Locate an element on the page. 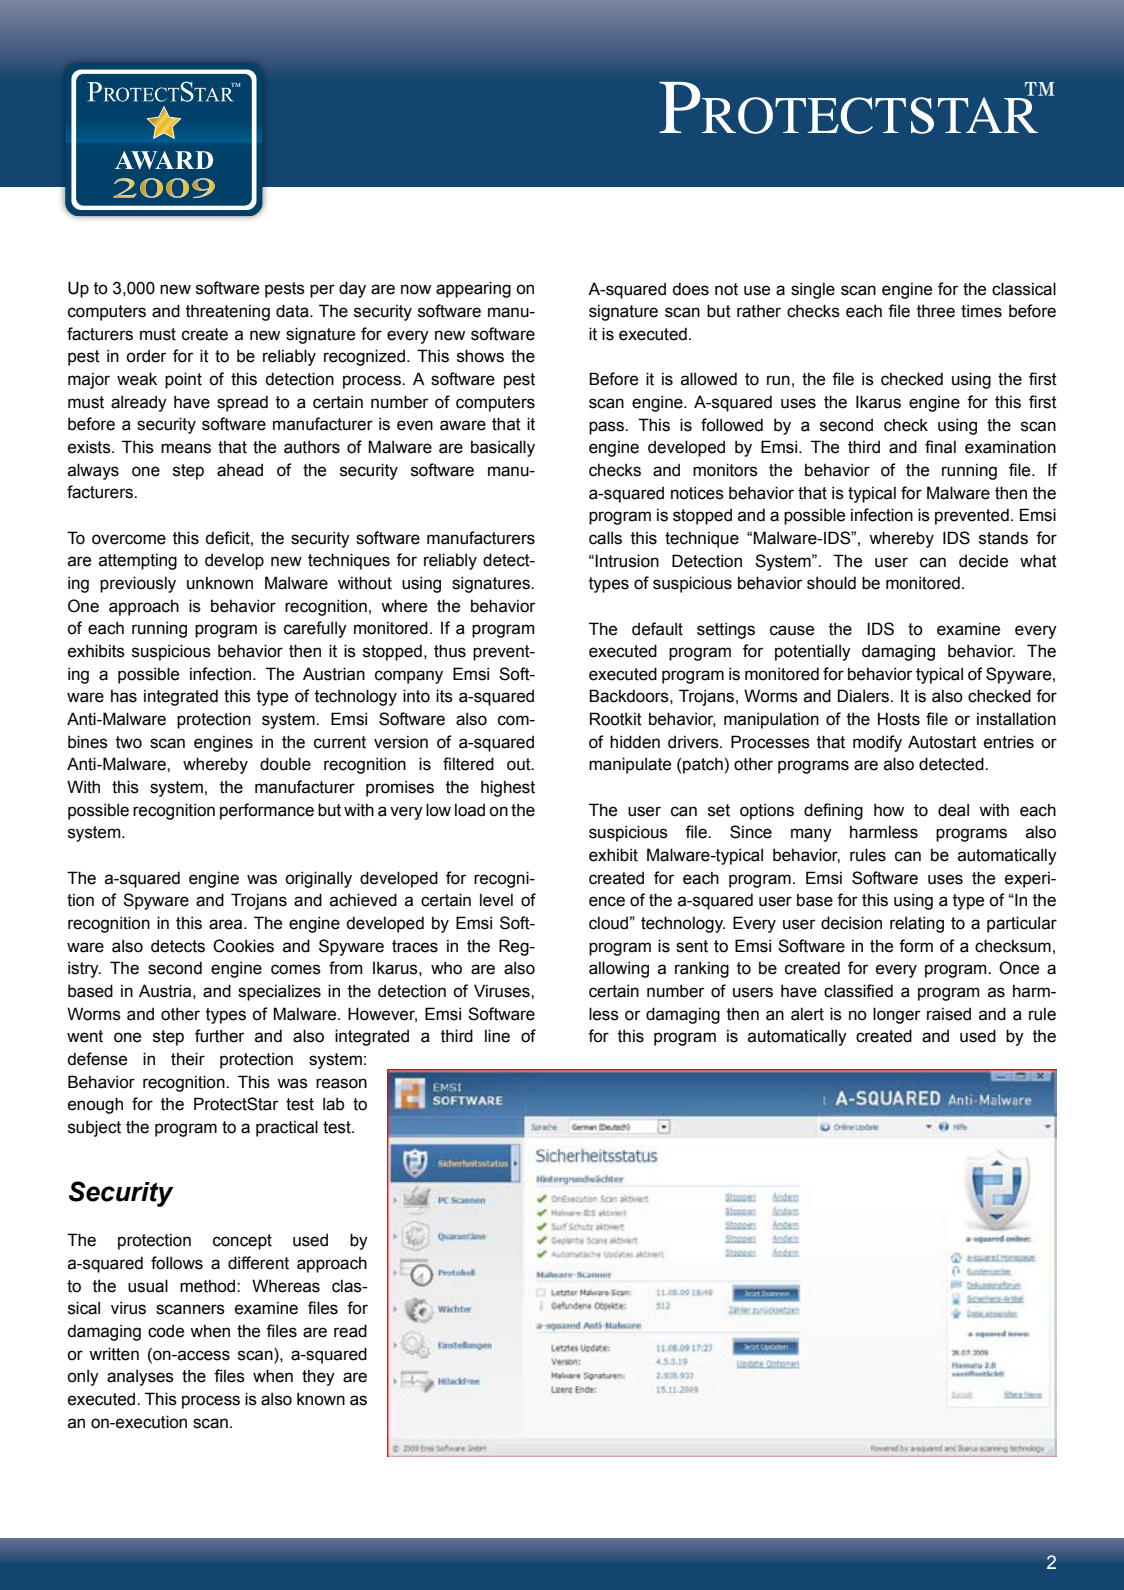  longer is located at coordinates (897, 1015).
